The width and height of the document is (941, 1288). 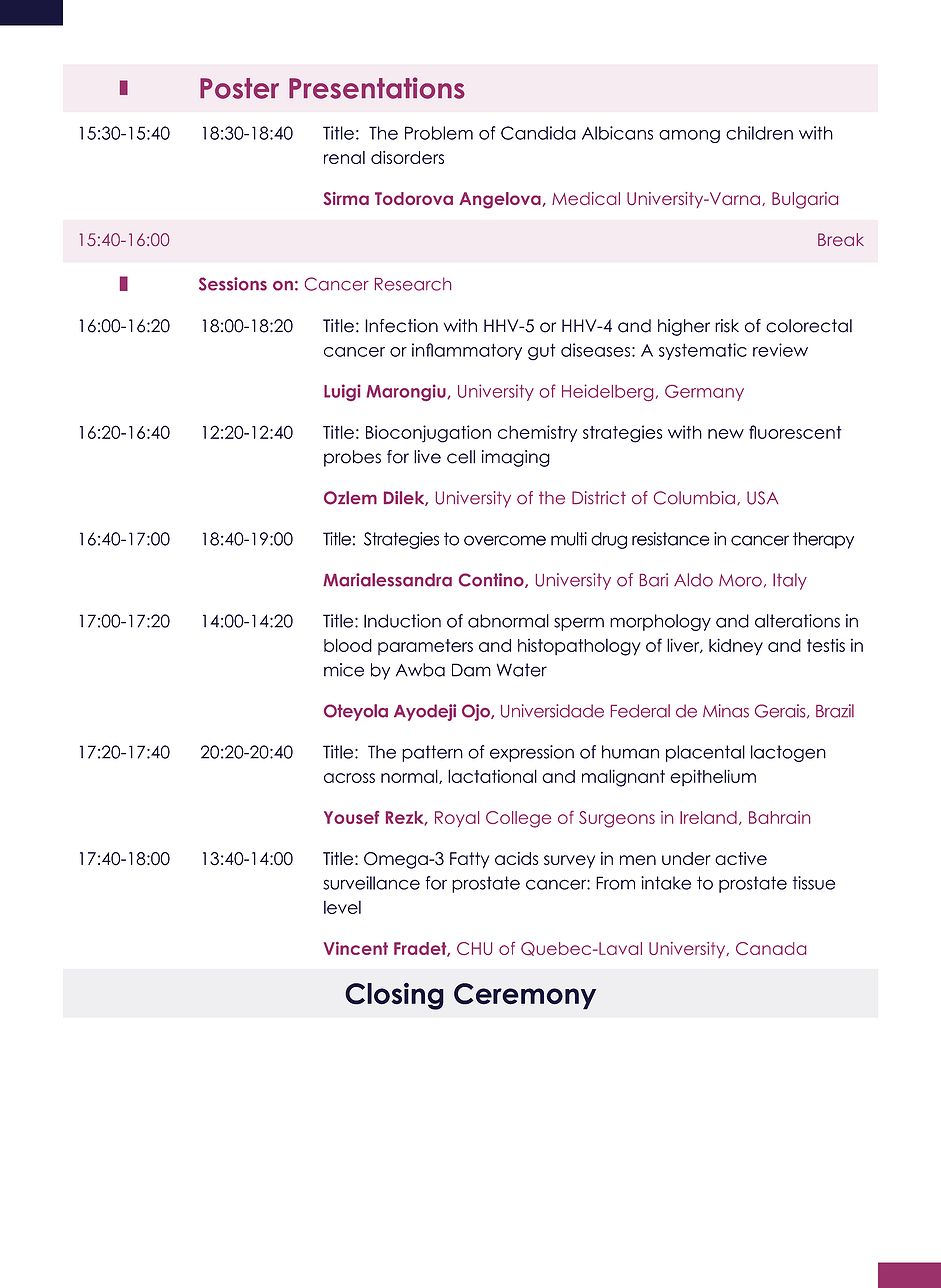 I want to click on epithelium, so click(x=713, y=777).
